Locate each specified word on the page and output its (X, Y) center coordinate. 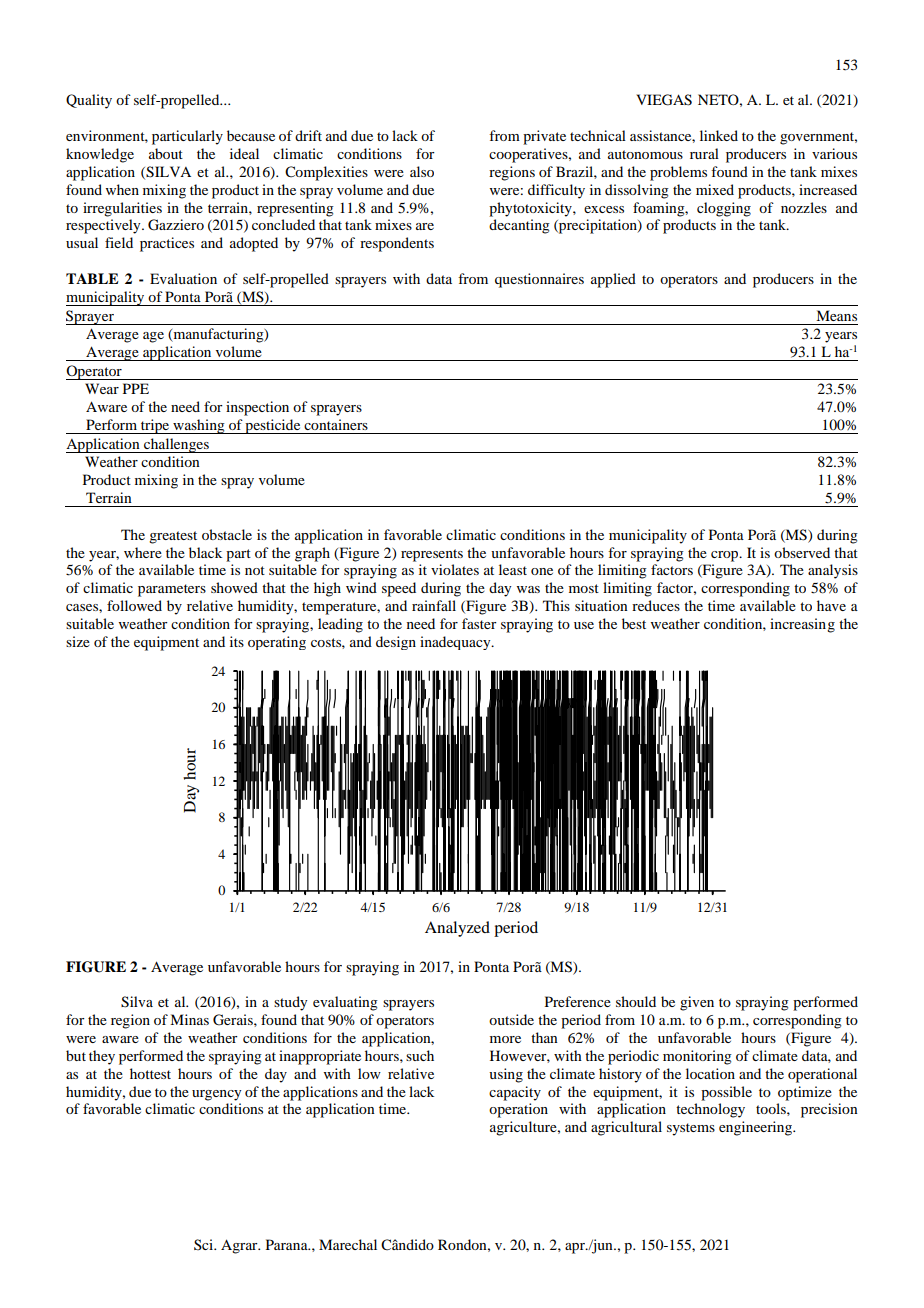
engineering (756, 1128)
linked (719, 135)
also (422, 171)
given (697, 1003)
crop (726, 556)
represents (432, 555)
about (166, 153)
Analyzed (457, 929)
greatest (173, 537)
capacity (515, 1093)
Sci (205, 1244)
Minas (189, 1019)
